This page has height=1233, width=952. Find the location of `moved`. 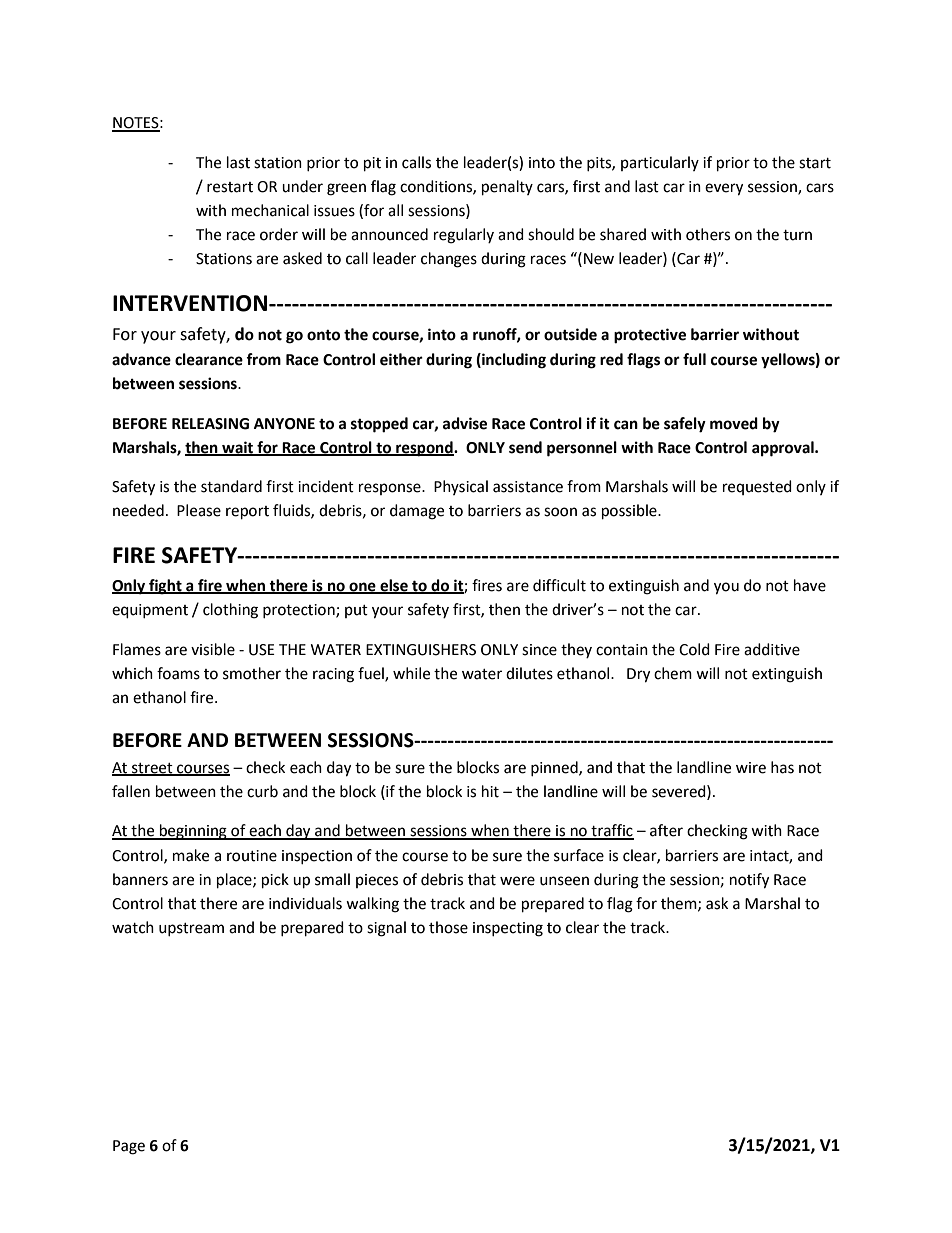

moved is located at coordinates (734, 423).
